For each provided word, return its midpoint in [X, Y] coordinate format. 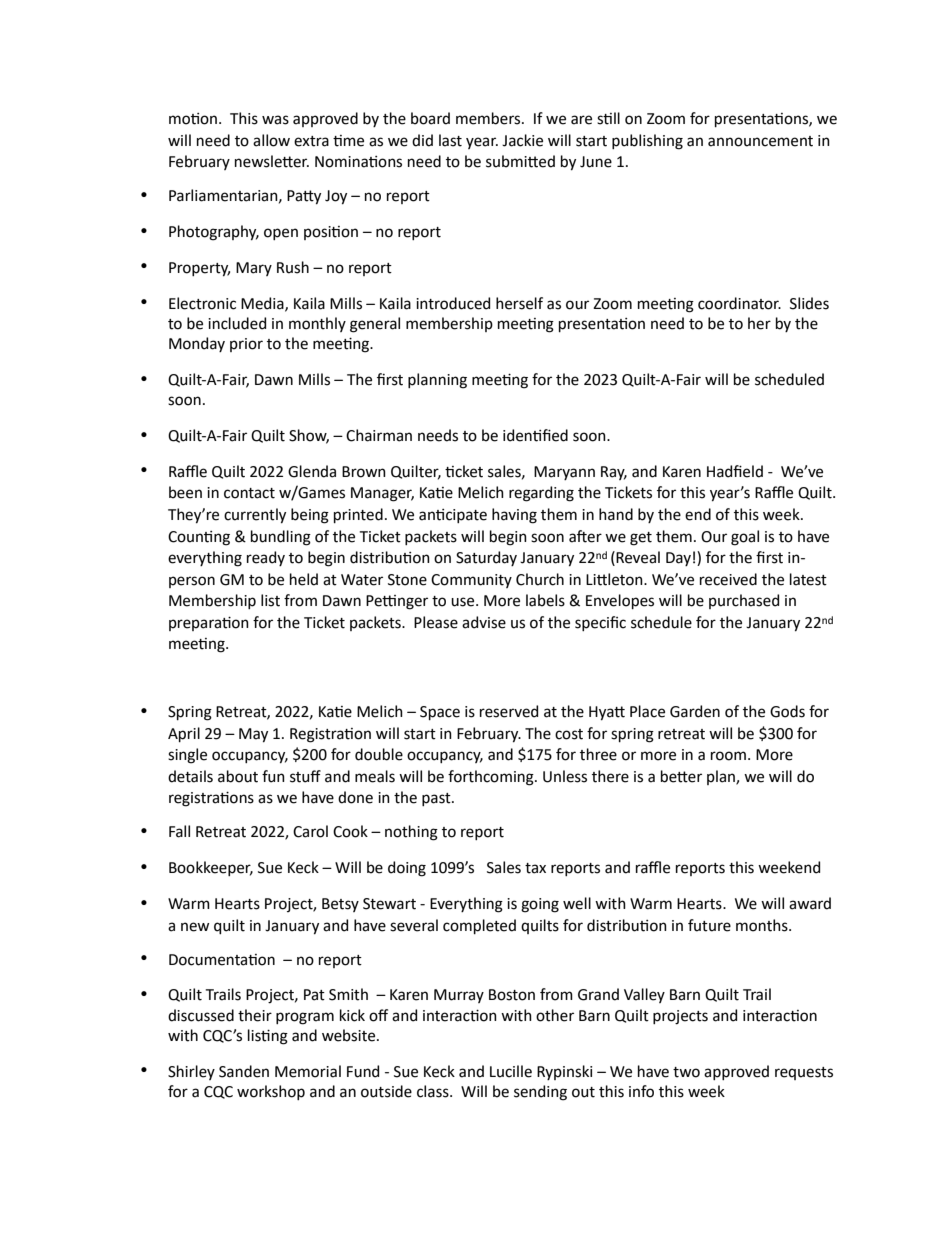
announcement [760, 141]
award [810, 903]
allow [271, 140]
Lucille [511, 1071]
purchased [744, 601]
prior [246, 345]
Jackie [522, 140]
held [304, 579]
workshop [271, 1092]
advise [484, 622]
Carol [310, 831]
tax [535, 868]
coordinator [739, 303]
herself [519, 303]
